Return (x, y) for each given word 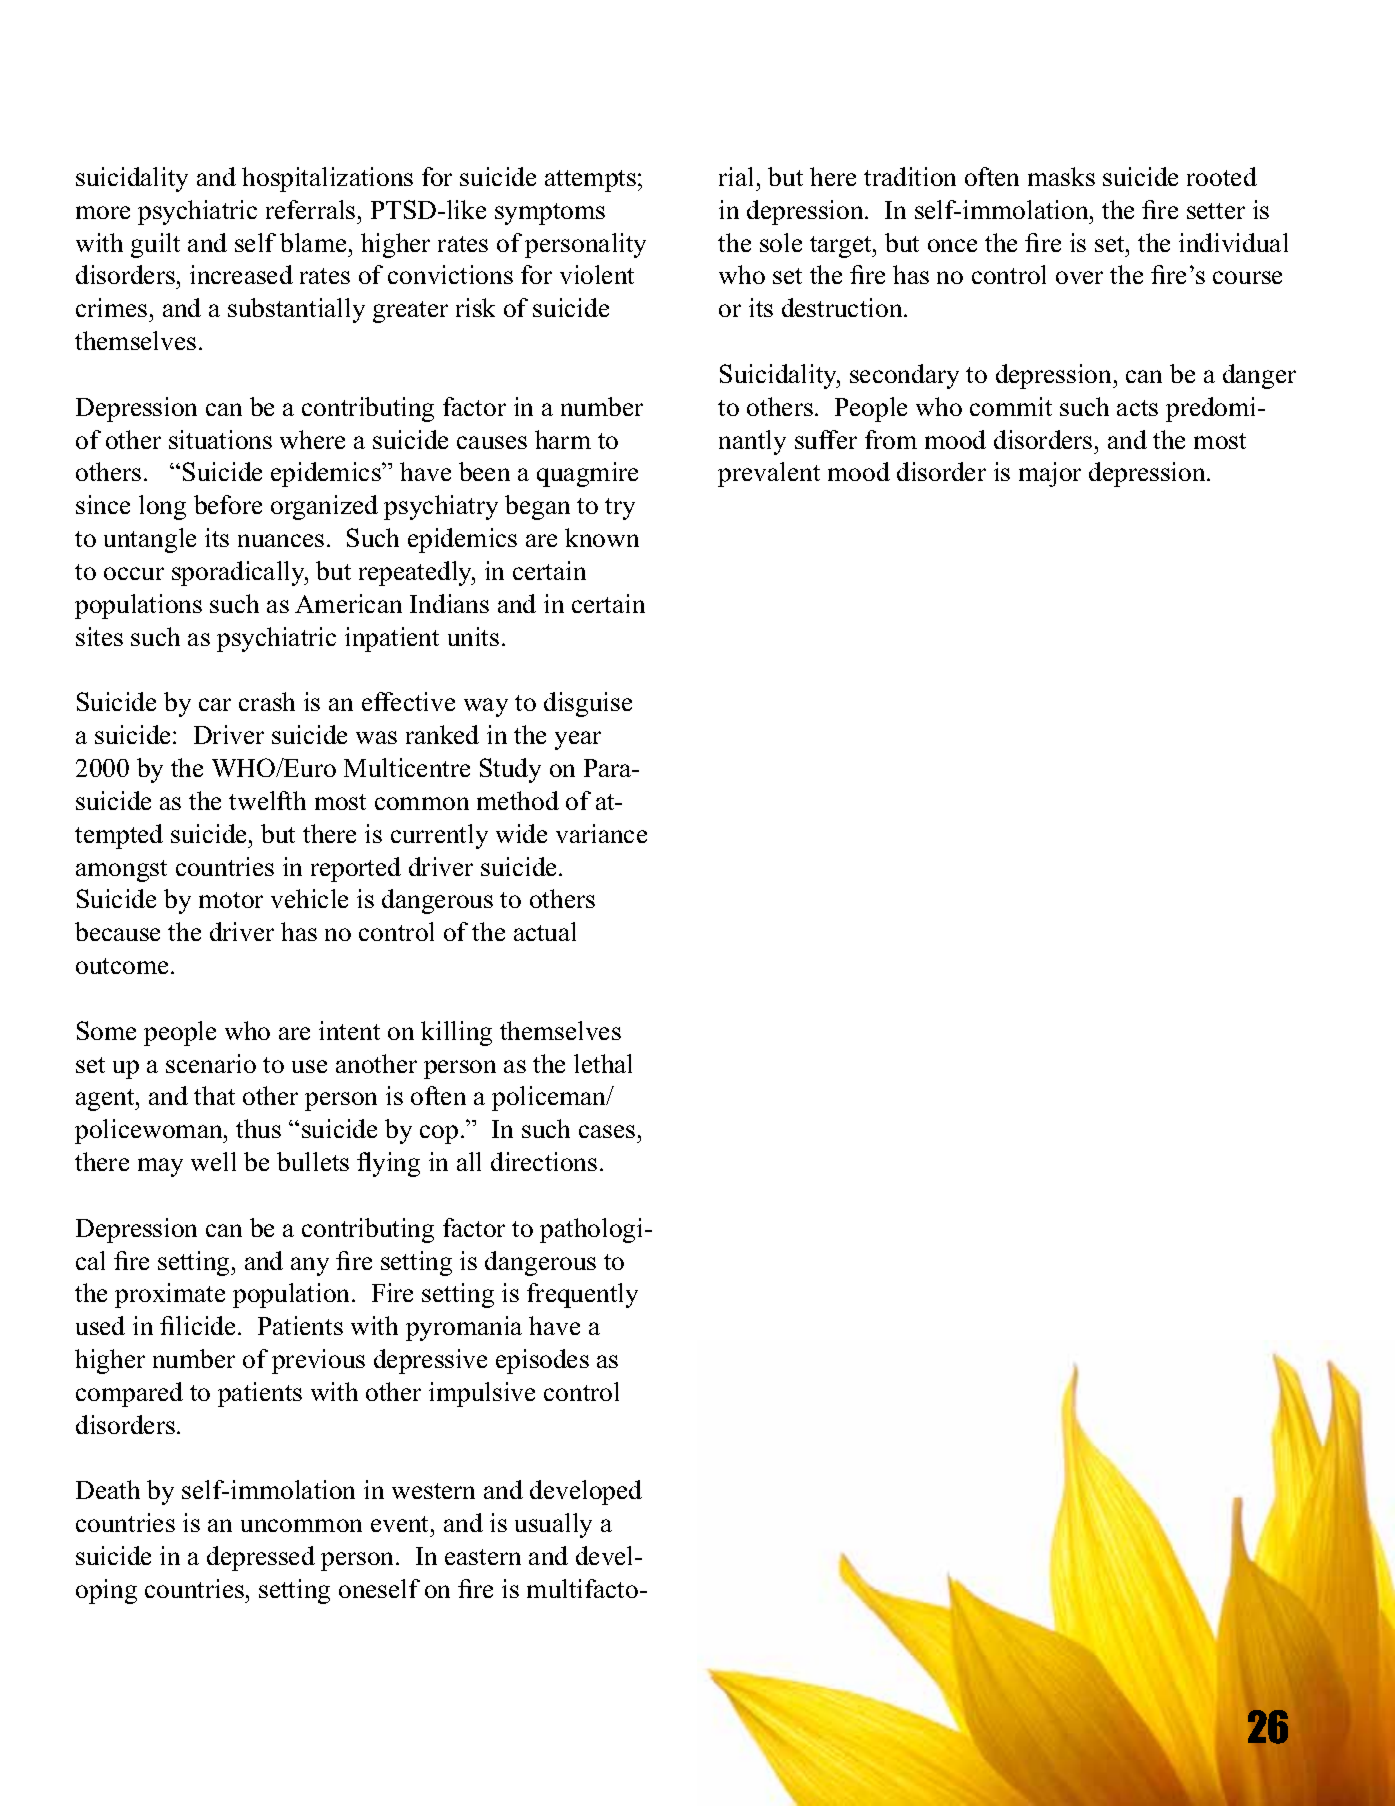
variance (601, 833)
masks (1061, 176)
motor (231, 900)
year (578, 740)
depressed (261, 1558)
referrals (310, 209)
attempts (590, 181)
